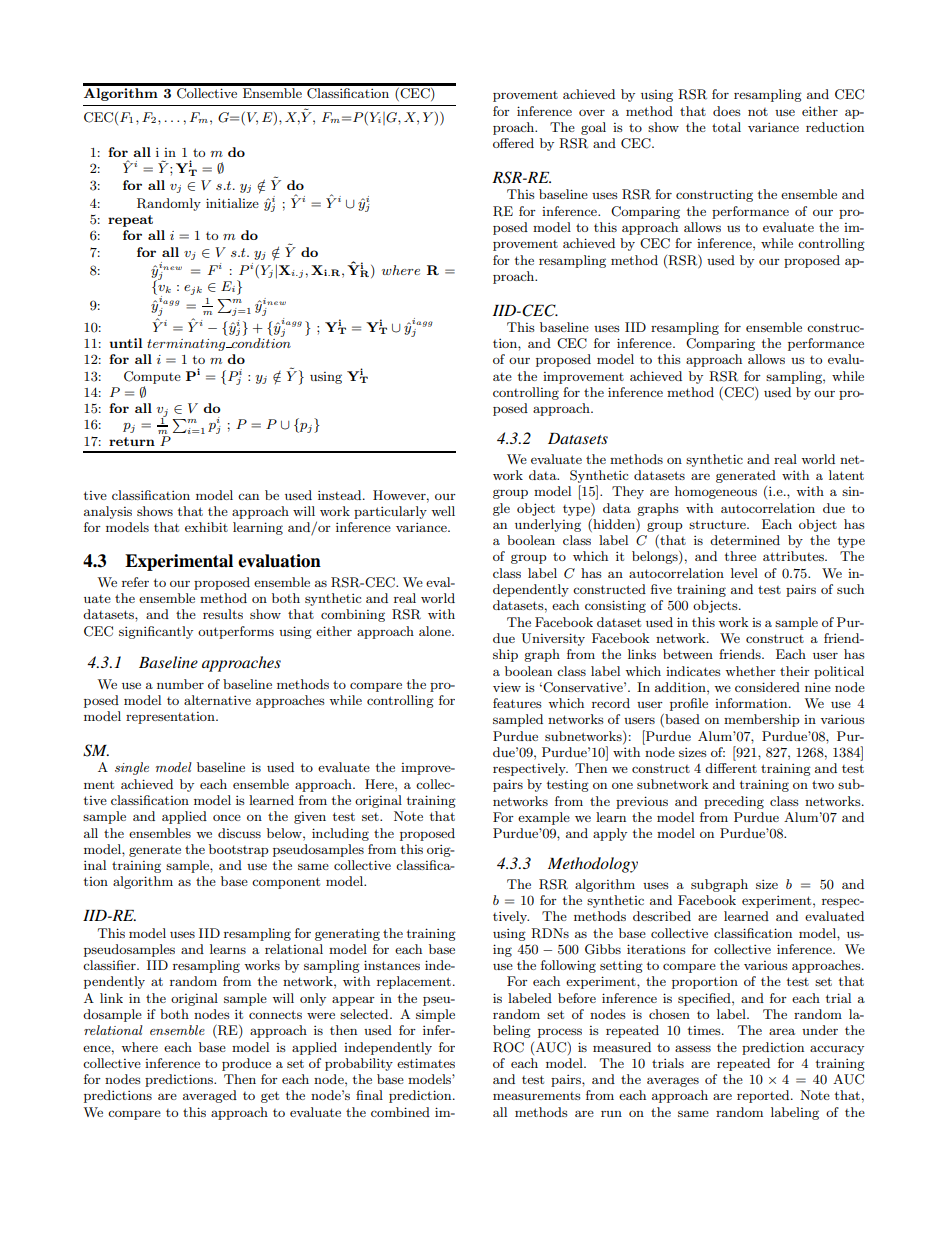 This image has height=1233, width=952. What do you see at coordinates (745, 540) in the image?
I see `determined` at bounding box center [745, 540].
